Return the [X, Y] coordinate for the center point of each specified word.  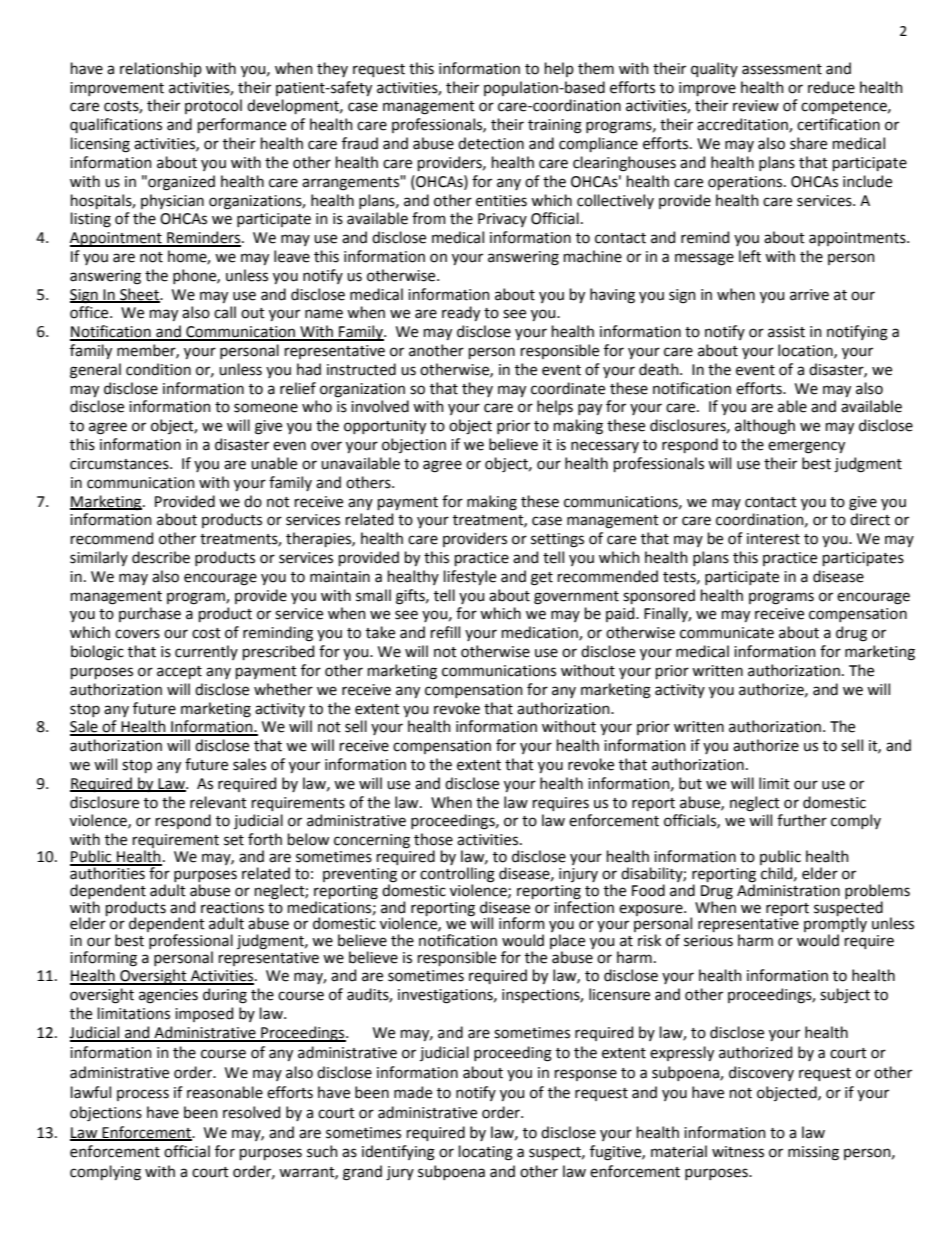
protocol [213, 106]
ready [461, 313]
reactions [232, 908]
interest [773, 539]
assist [786, 332]
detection [491, 143]
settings [557, 540]
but [690, 783]
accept [179, 672]
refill [445, 632]
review [756, 106]
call [225, 312]
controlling [457, 876]
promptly [835, 925]
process [143, 1095]
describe [161, 557]
